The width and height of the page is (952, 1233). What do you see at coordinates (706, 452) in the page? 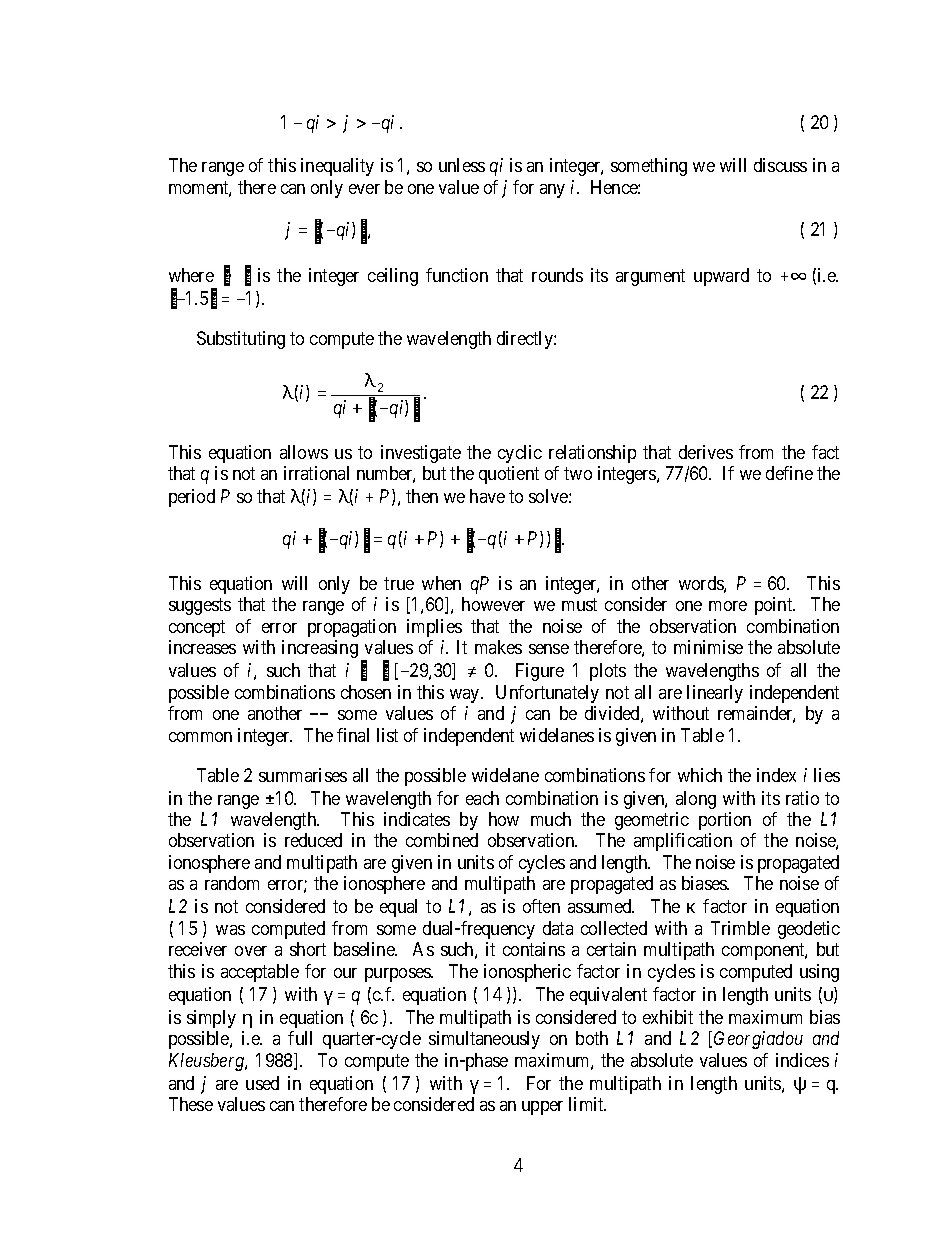
I see `derives` at bounding box center [706, 452].
